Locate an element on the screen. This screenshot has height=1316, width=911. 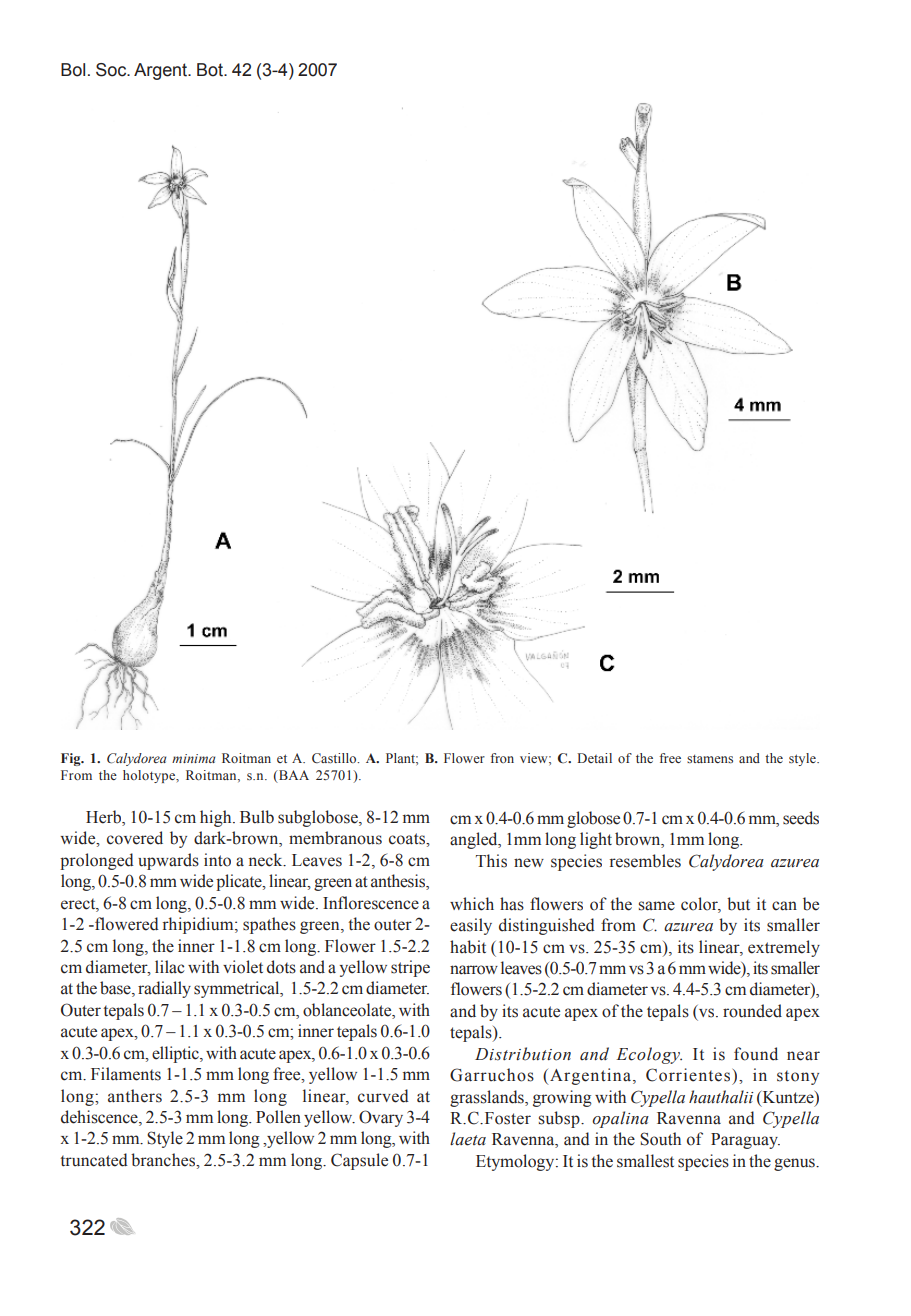
Bot is located at coordinates (211, 70).
